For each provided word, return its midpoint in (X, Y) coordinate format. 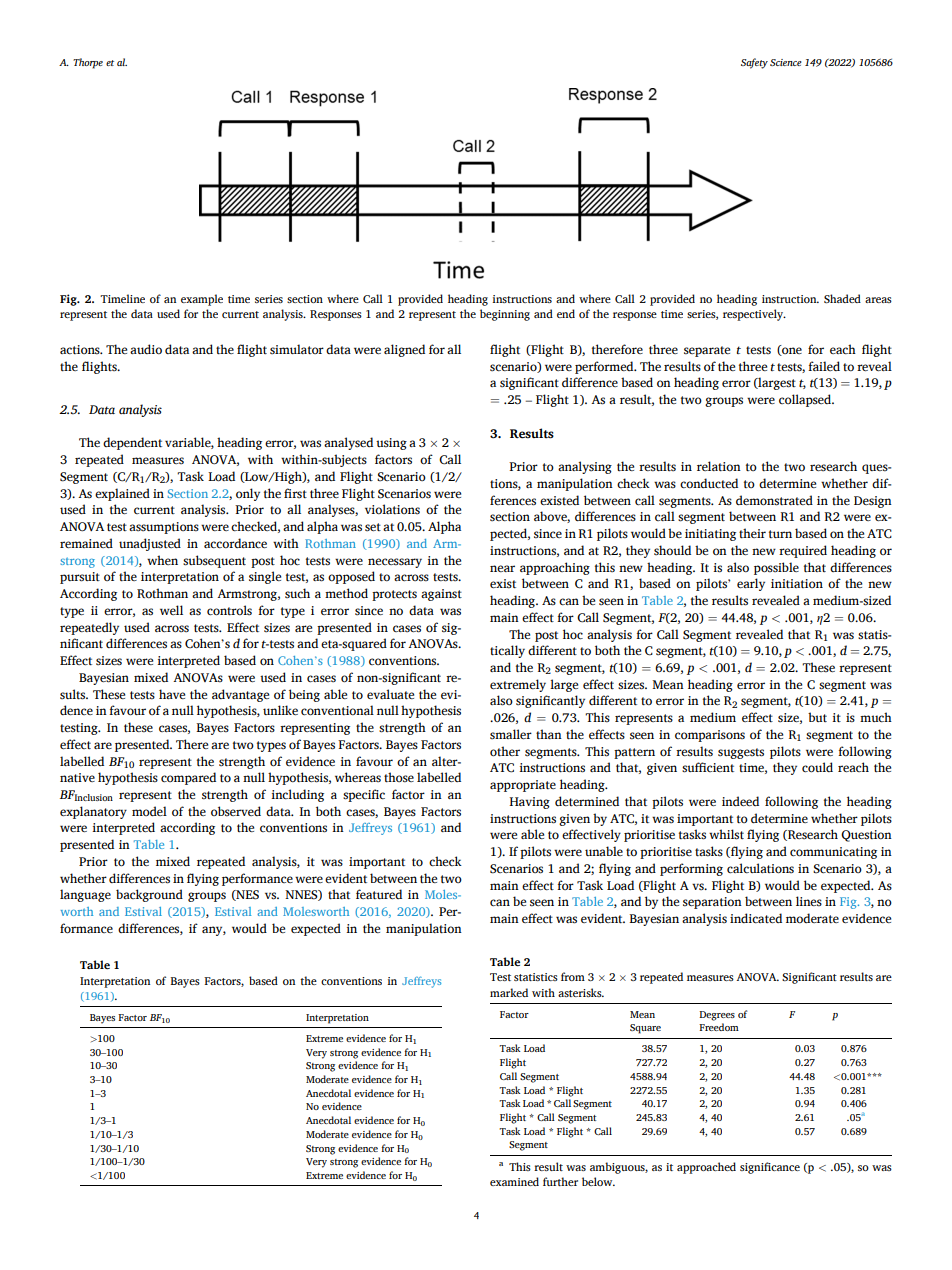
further (560, 1181)
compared (188, 778)
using (391, 444)
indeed (740, 801)
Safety (754, 63)
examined (514, 1181)
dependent (132, 443)
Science (786, 62)
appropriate (523, 786)
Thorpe (88, 63)
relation (719, 466)
